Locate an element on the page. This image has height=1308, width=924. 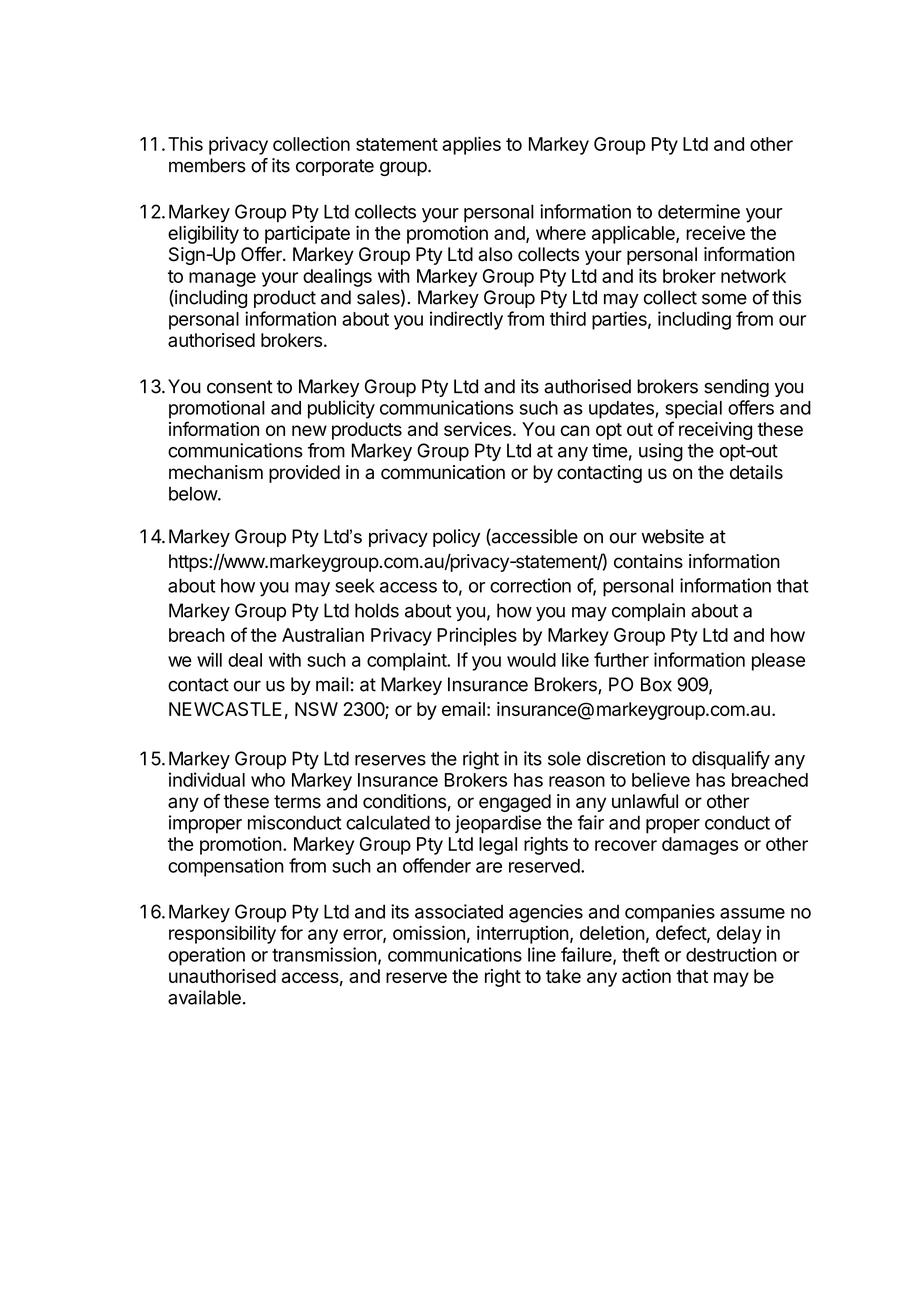
corporate is located at coordinates (335, 167).
